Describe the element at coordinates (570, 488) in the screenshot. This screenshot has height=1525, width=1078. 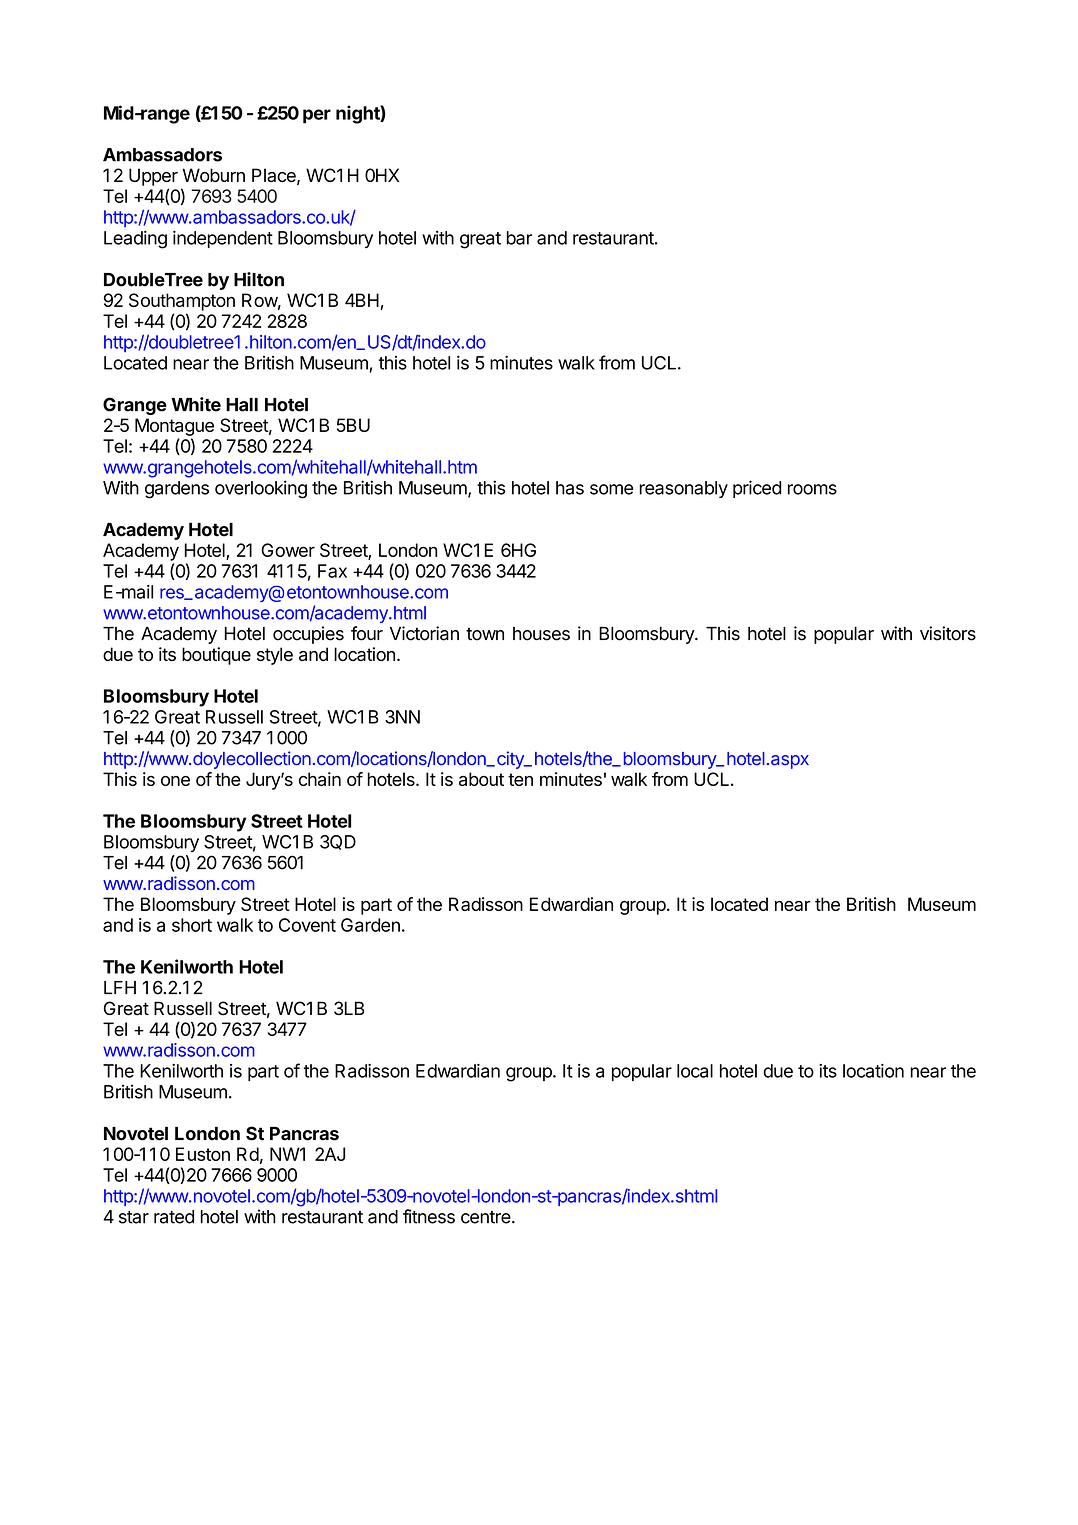
I see `has` at that location.
